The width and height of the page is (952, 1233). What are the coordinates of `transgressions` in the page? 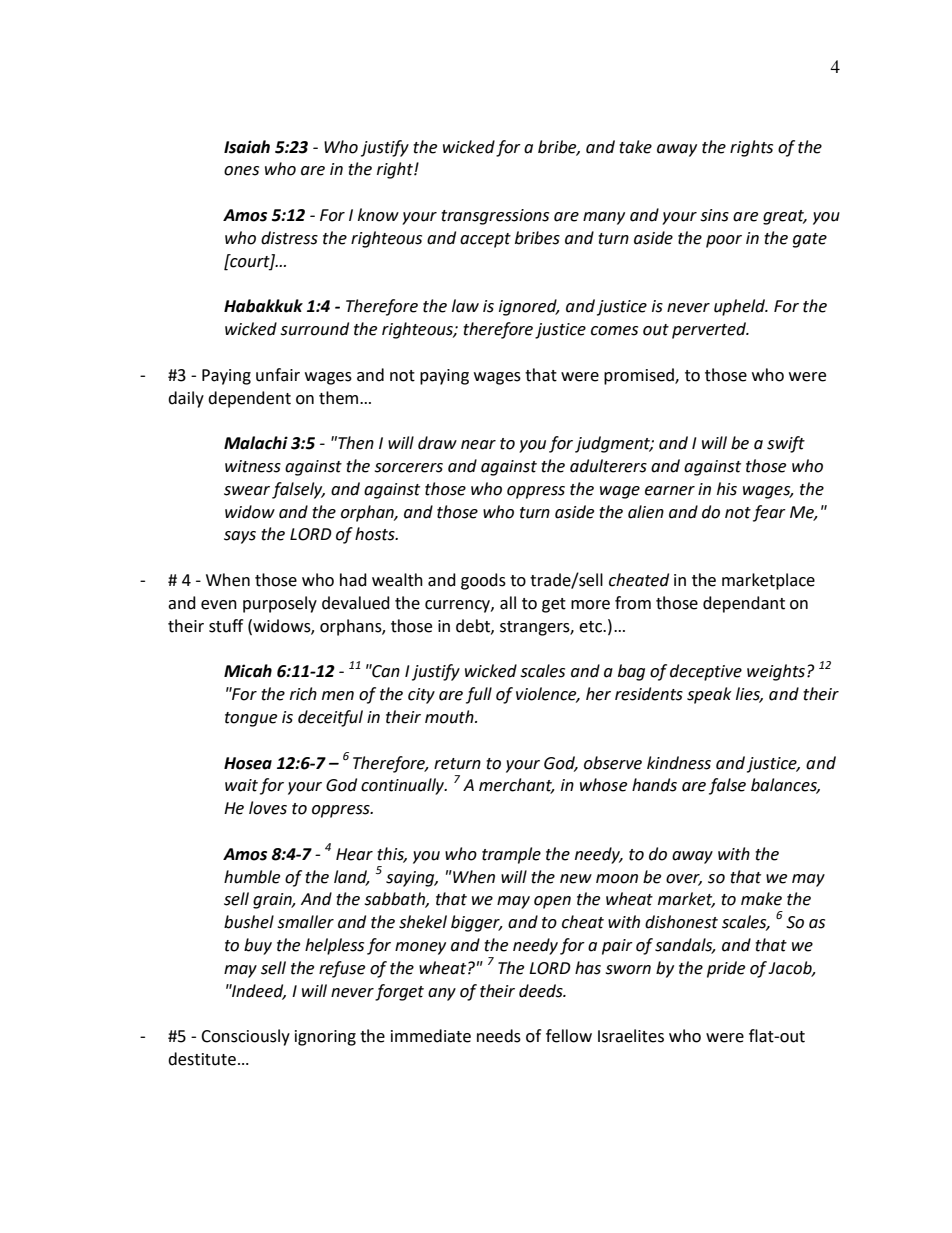 It's located at (495, 217).
